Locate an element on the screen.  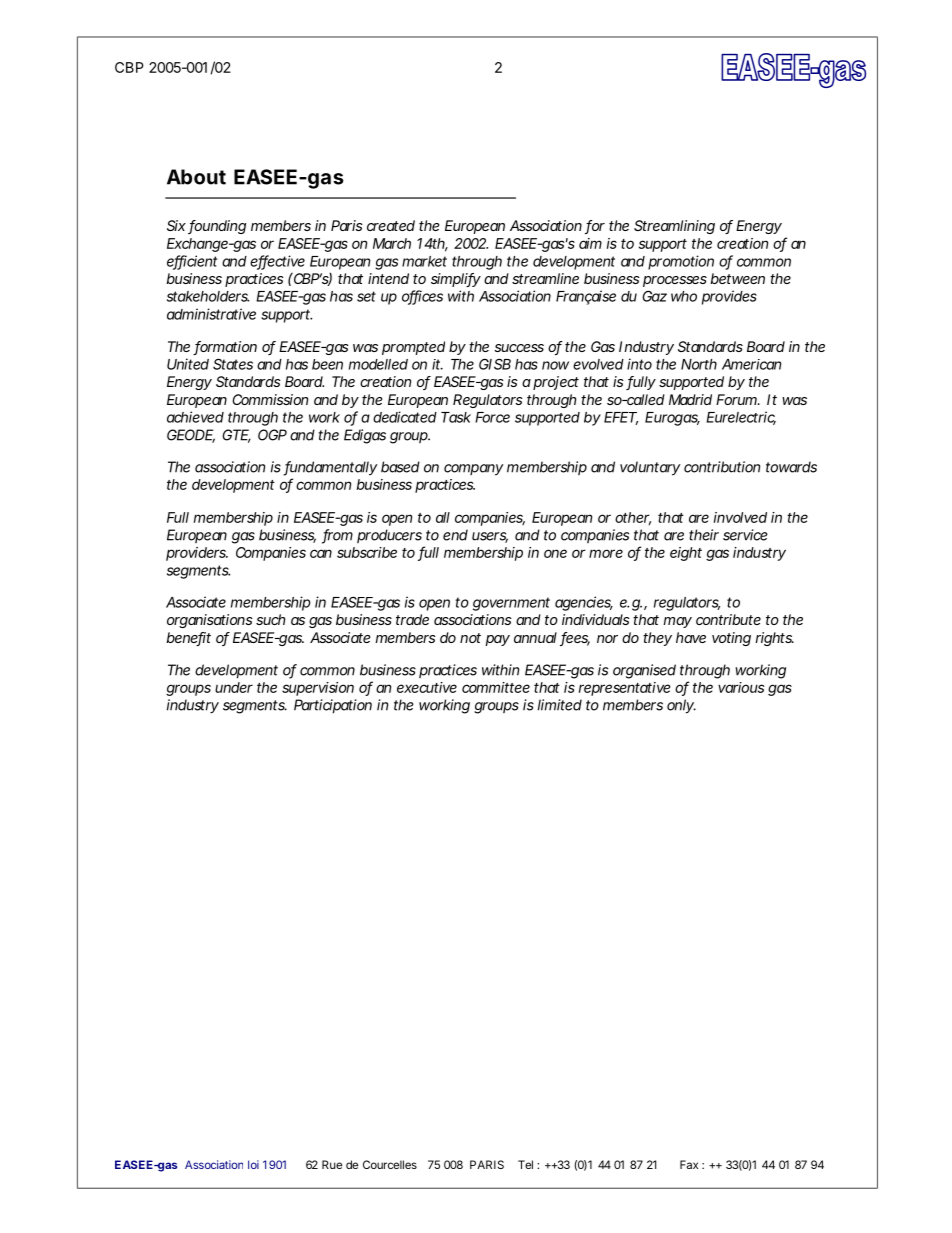
Fax is located at coordinates (689, 1164).
